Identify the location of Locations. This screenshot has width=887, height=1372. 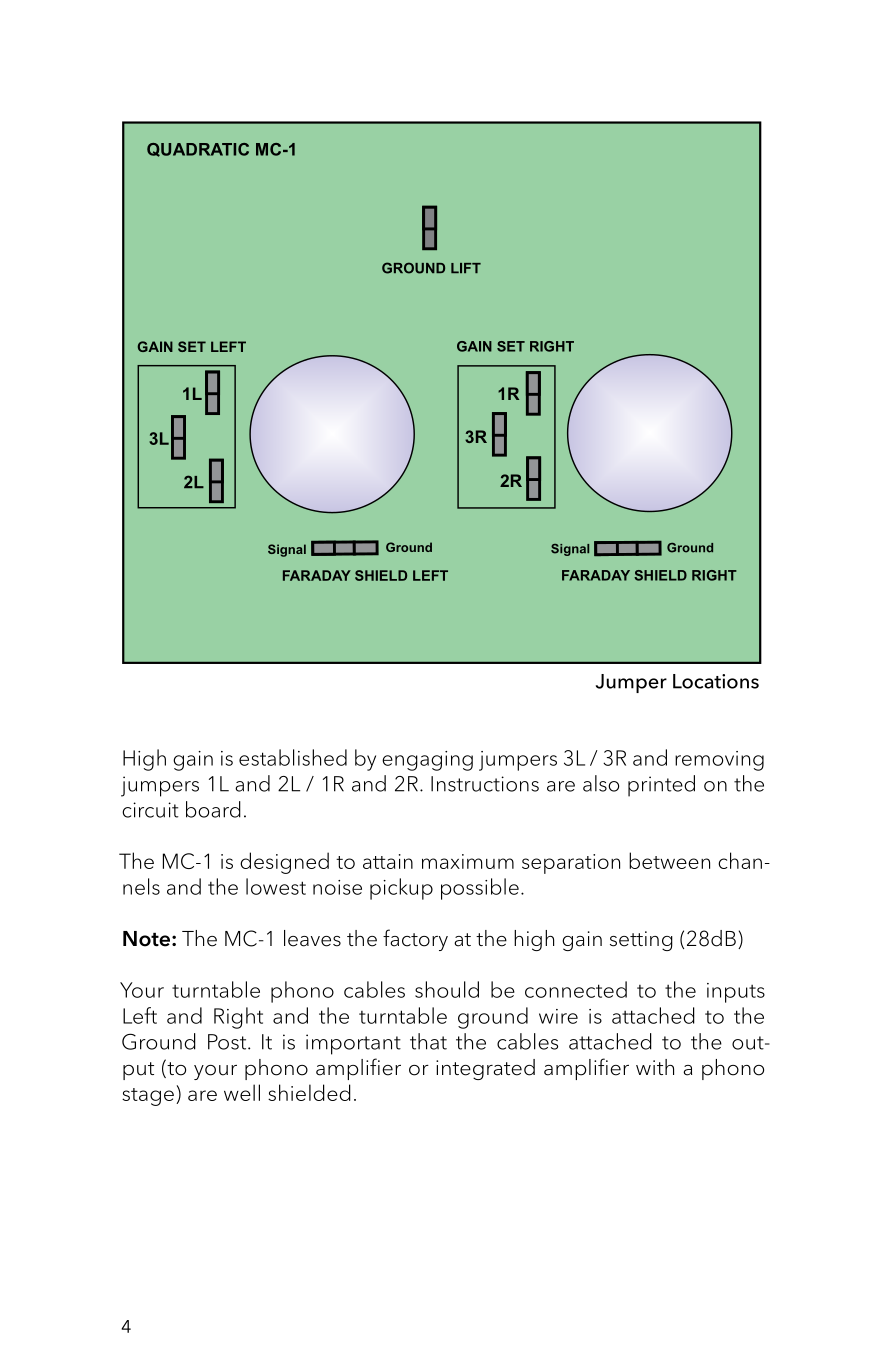
(716, 681).
